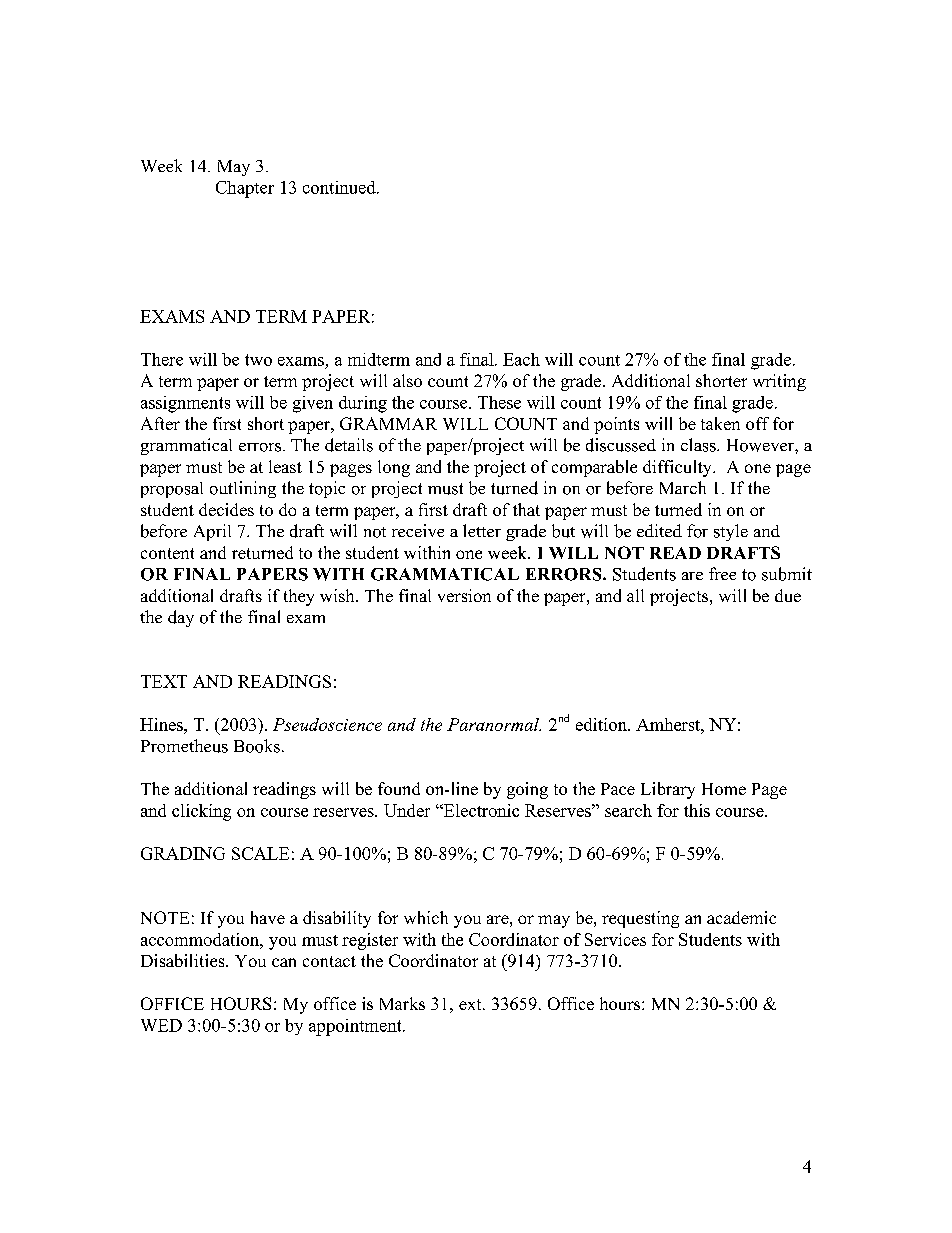 This screenshot has width=952, height=1233. What do you see at coordinates (340, 187) in the screenshot?
I see `continued` at bounding box center [340, 187].
